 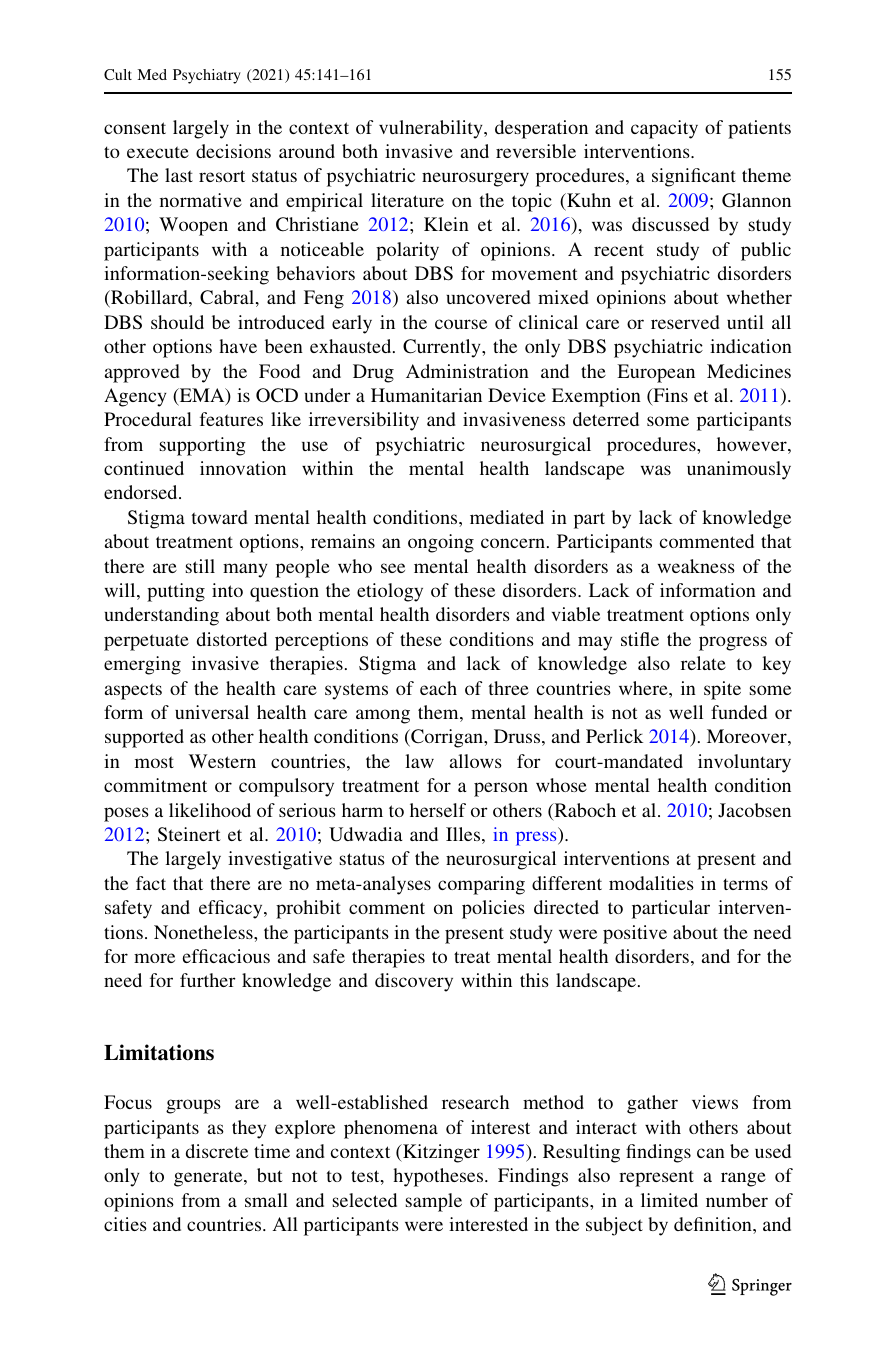 I want to click on unanimously, so click(x=739, y=470).
